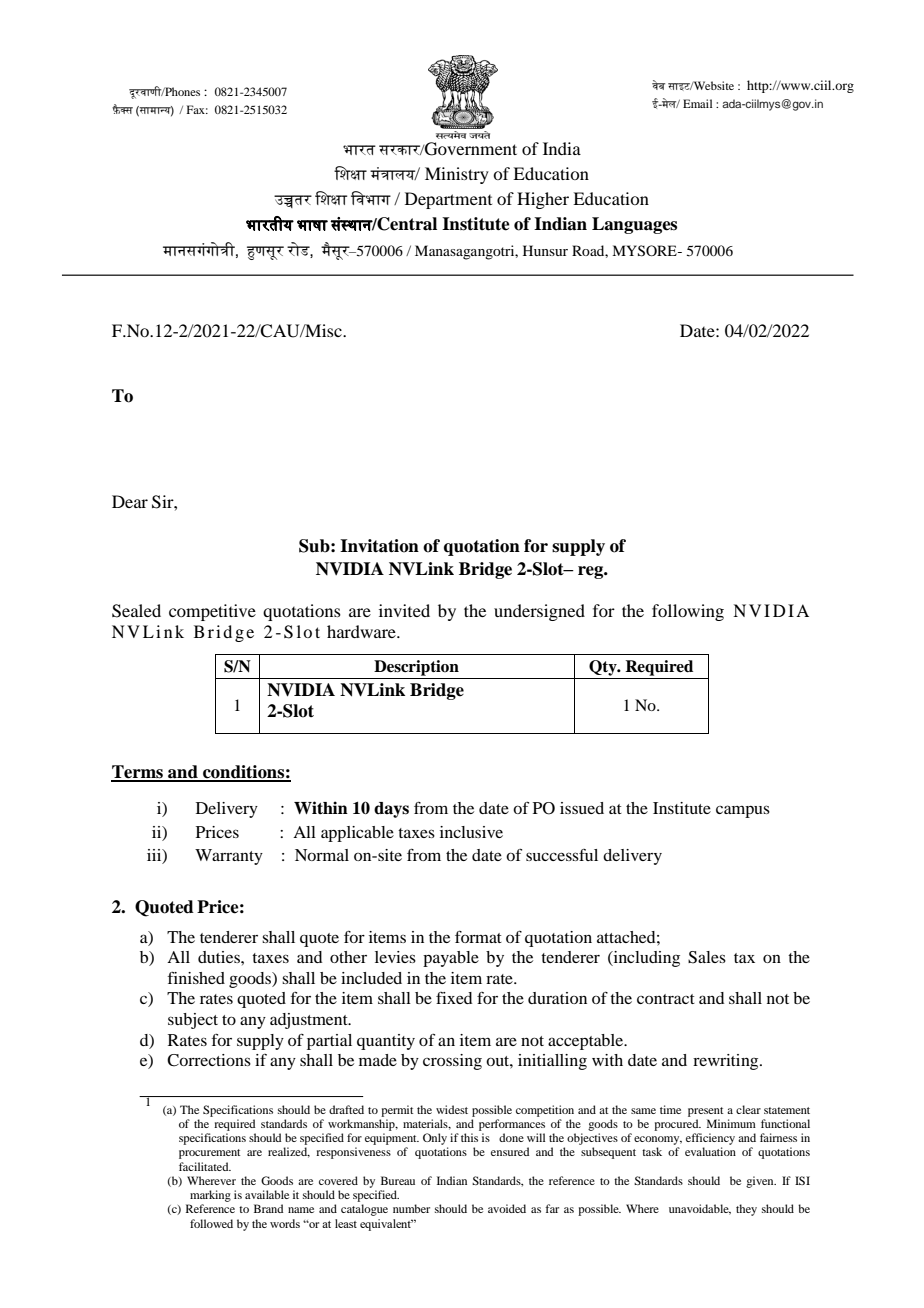  Describe the element at coordinates (209, 1197) in the document. I see `marking` at that location.
